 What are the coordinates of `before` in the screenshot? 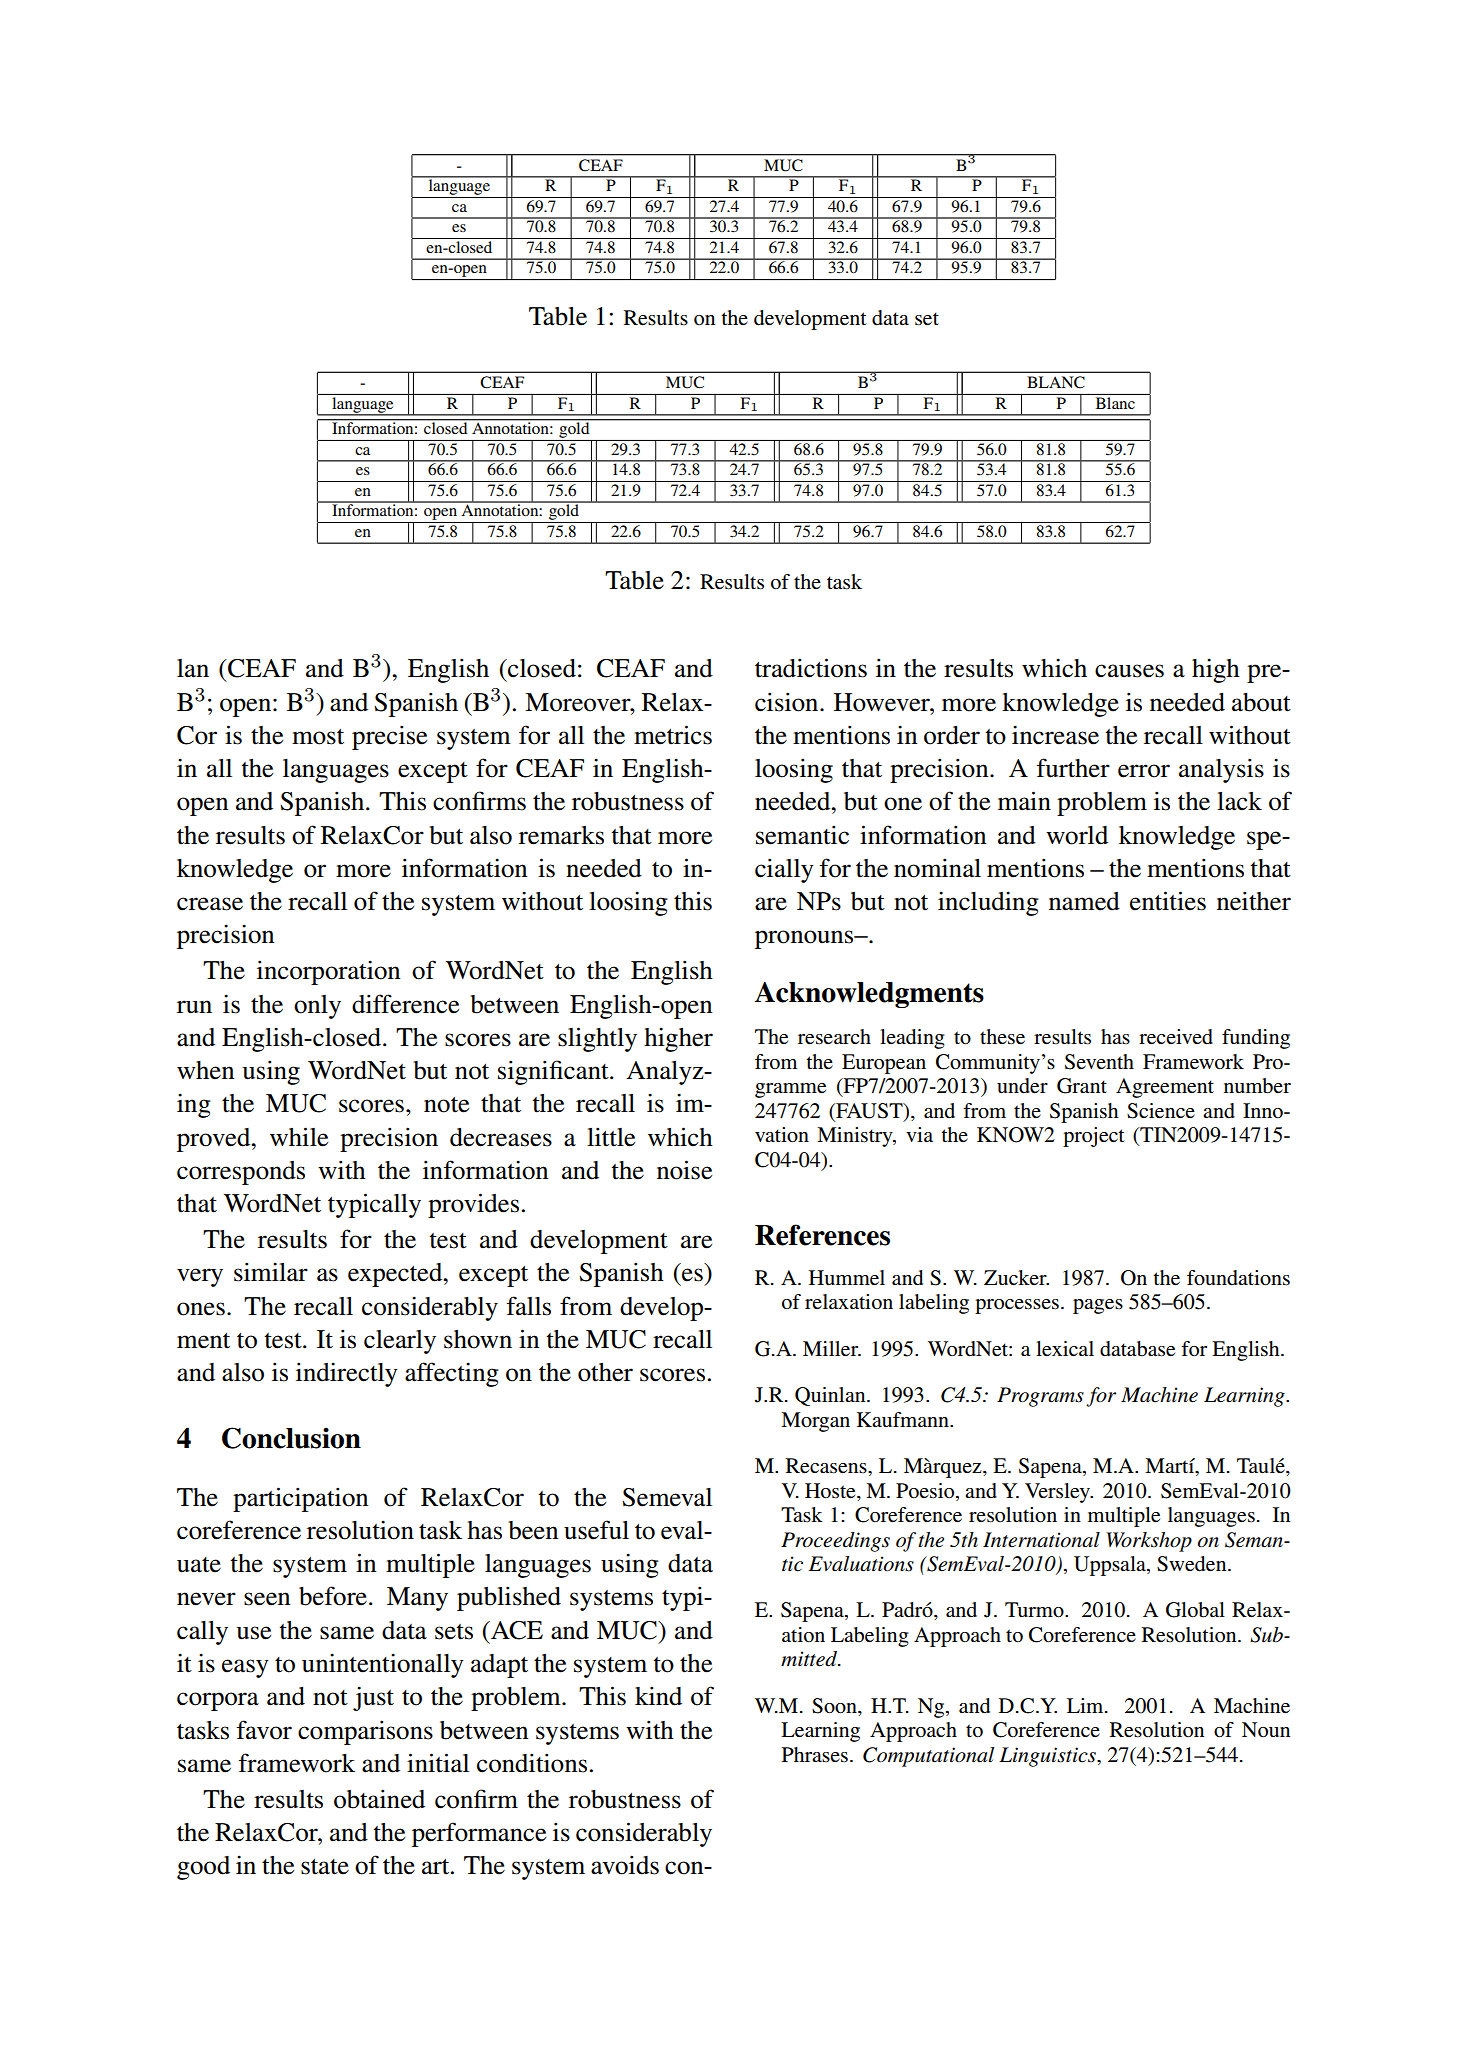 It's located at (333, 1596).
